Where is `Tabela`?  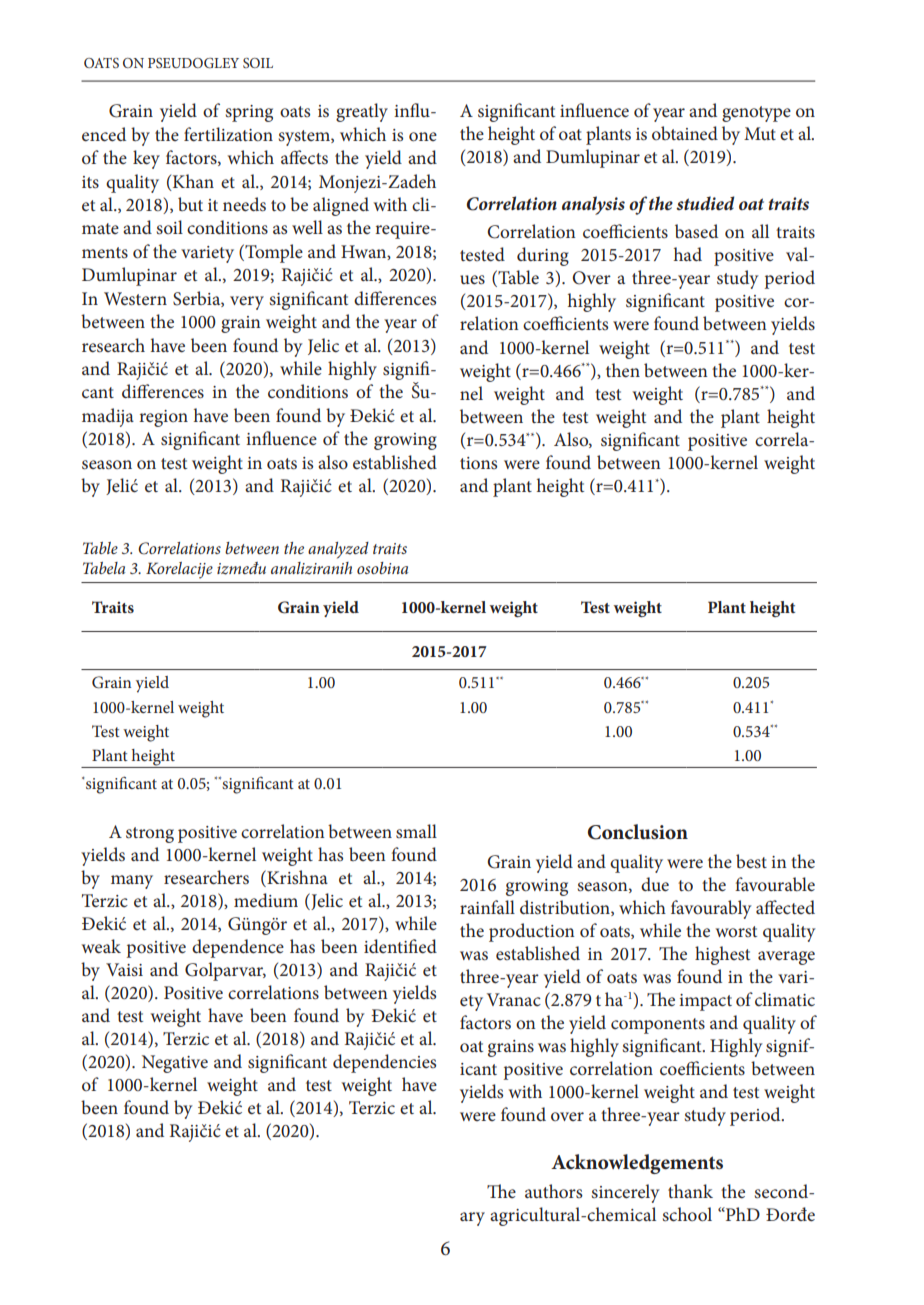 Tabela is located at coordinates (104, 568).
